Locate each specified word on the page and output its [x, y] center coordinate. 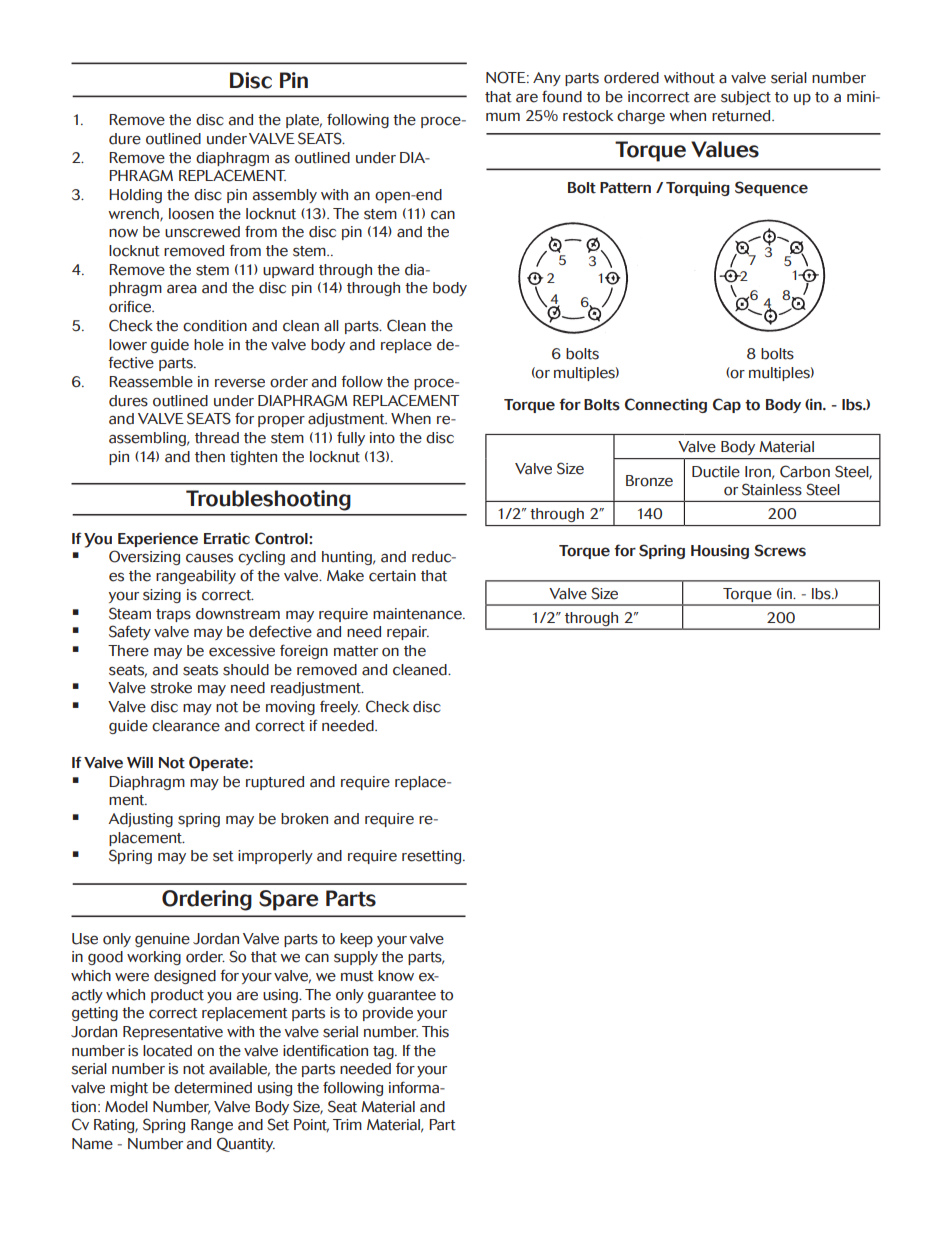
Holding [135, 196]
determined [213, 1088]
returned [742, 116]
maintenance [418, 614]
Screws [780, 550]
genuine [162, 940]
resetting [433, 857]
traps [173, 615]
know [396, 976]
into [382, 438]
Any [547, 79]
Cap [727, 405]
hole [209, 345]
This [435, 1032]
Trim [347, 1124]
